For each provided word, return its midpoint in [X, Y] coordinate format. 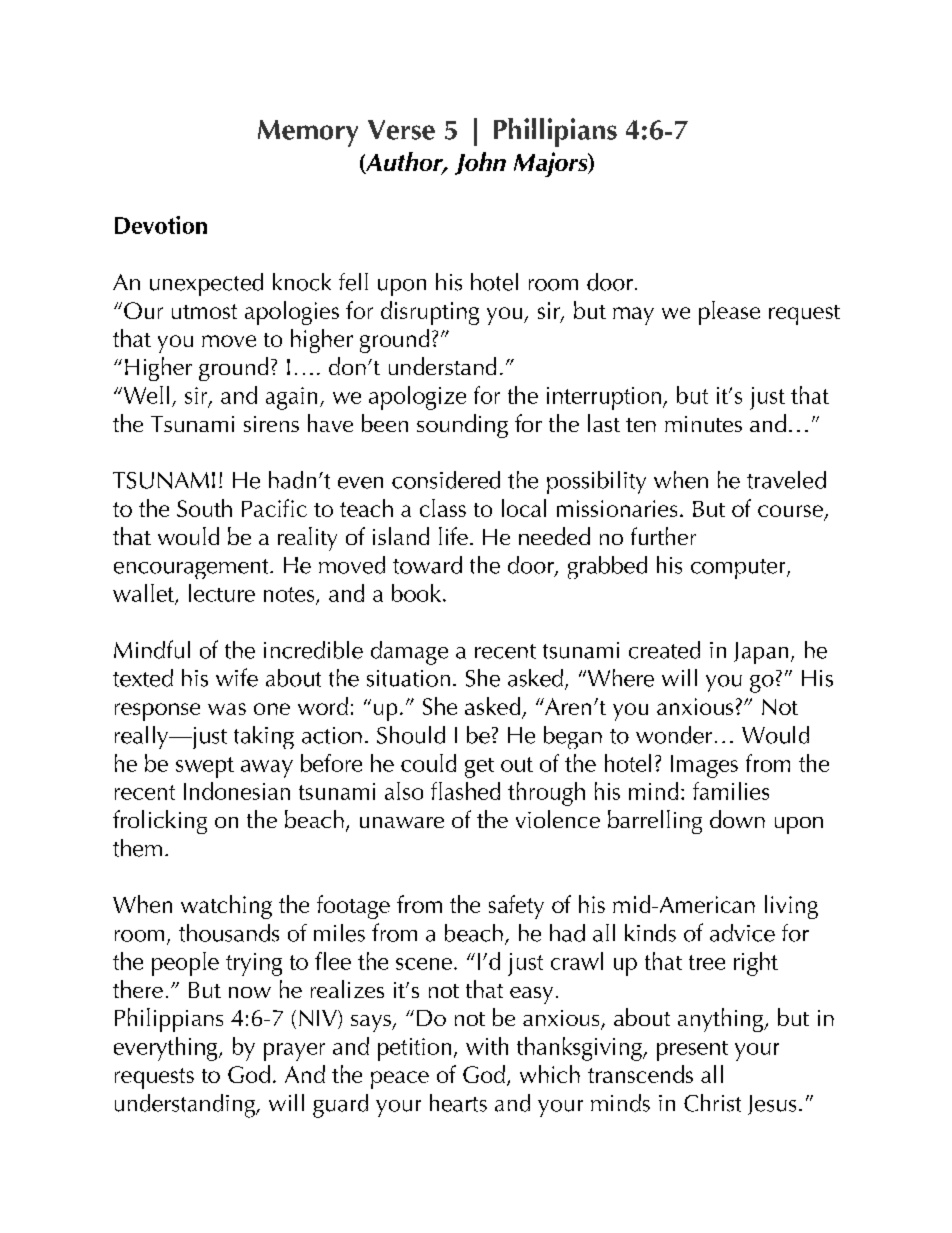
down [737, 819]
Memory [308, 133]
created [664, 650]
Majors [552, 164]
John [480, 163]
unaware [402, 822]
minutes [703, 424]
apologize [417, 398]
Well [145, 395]
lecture [222, 593]
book [416, 593]
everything [167, 1049]
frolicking [160, 822]
